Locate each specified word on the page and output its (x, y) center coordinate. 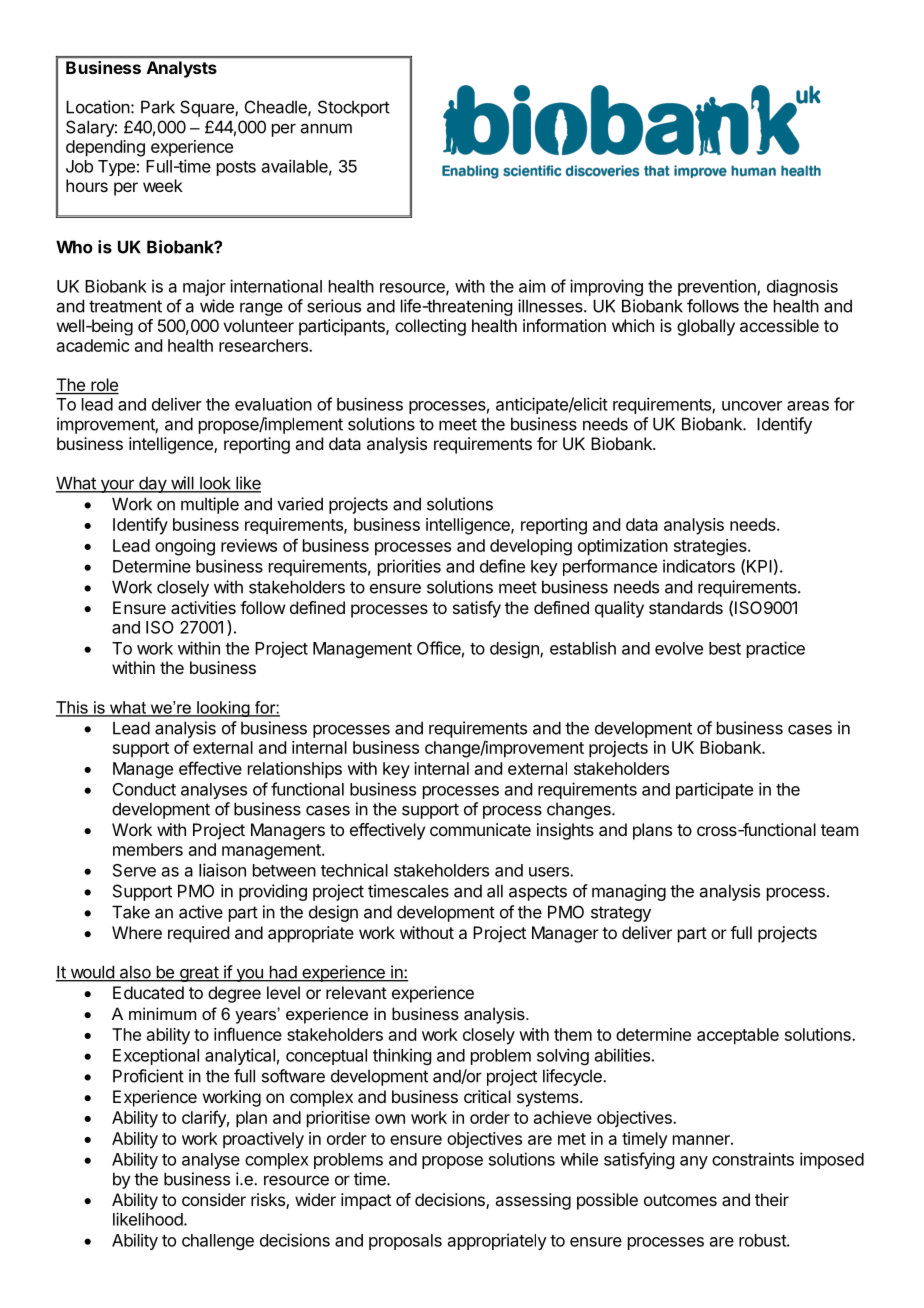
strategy (621, 914)
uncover (752, 406)
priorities (409, 567)
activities (203, 607)
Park (158, 107)
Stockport (354, 108)
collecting (430, 327)
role (104, 386)
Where (137, 932)
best (725, 648)
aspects (538, 893)
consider (214, 1199)
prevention (718, 287)
